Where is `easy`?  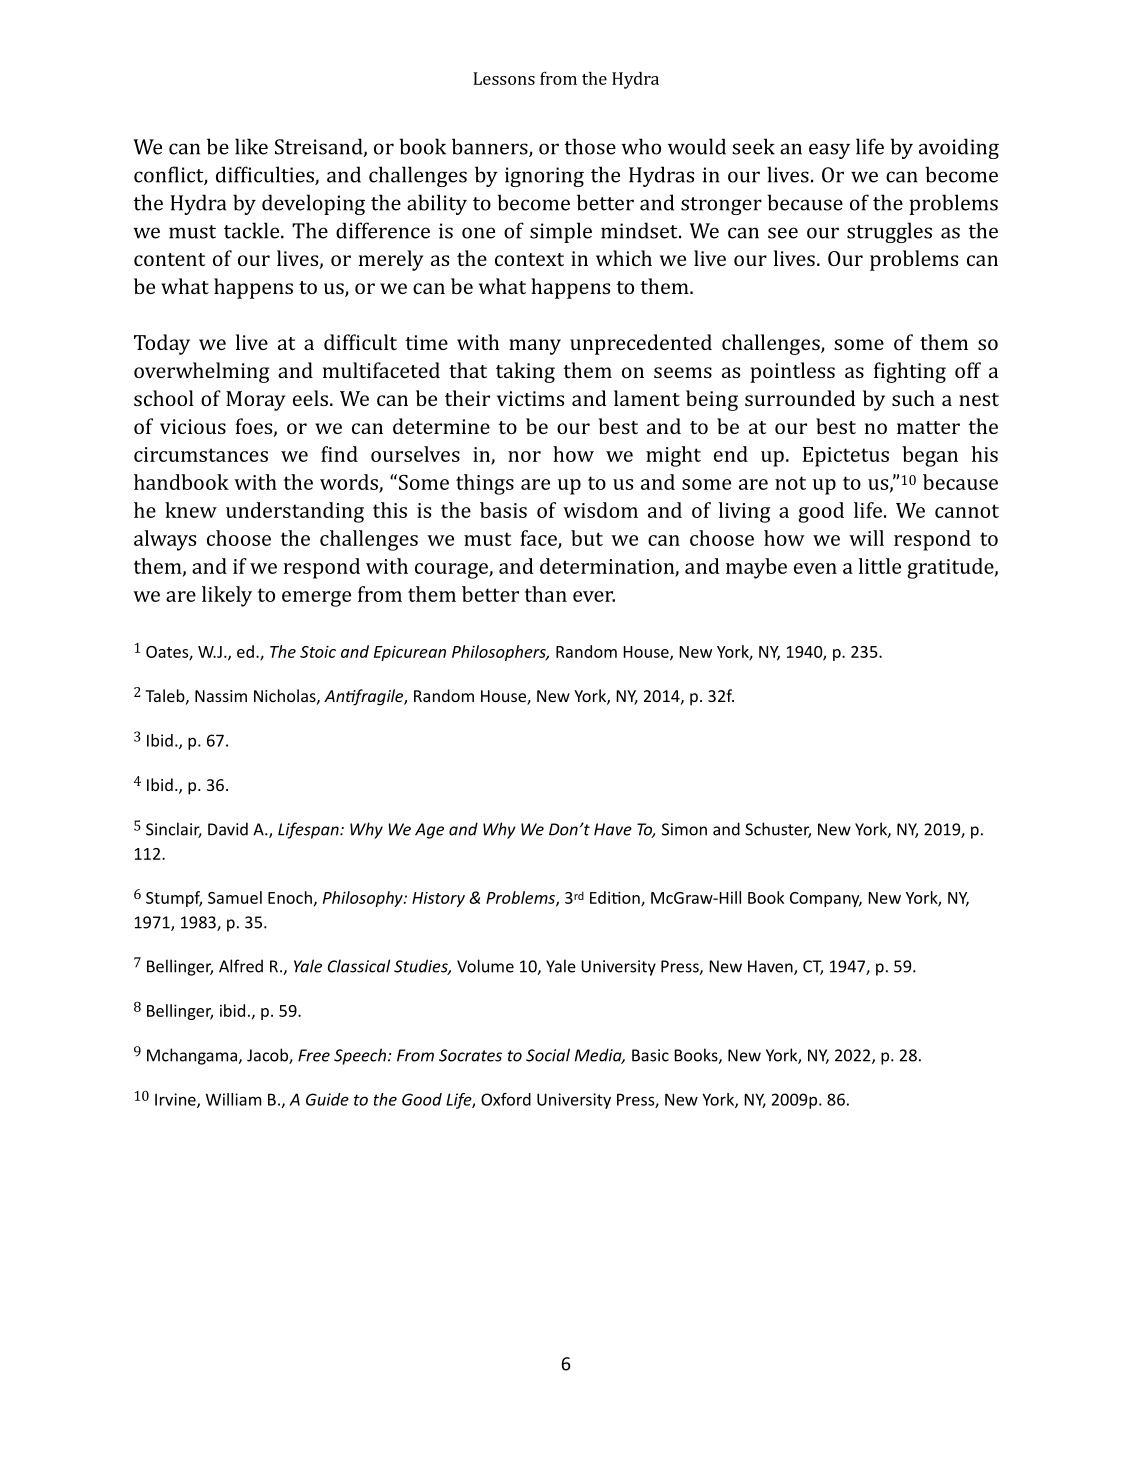 easy is located at coordinates (829, 151).
